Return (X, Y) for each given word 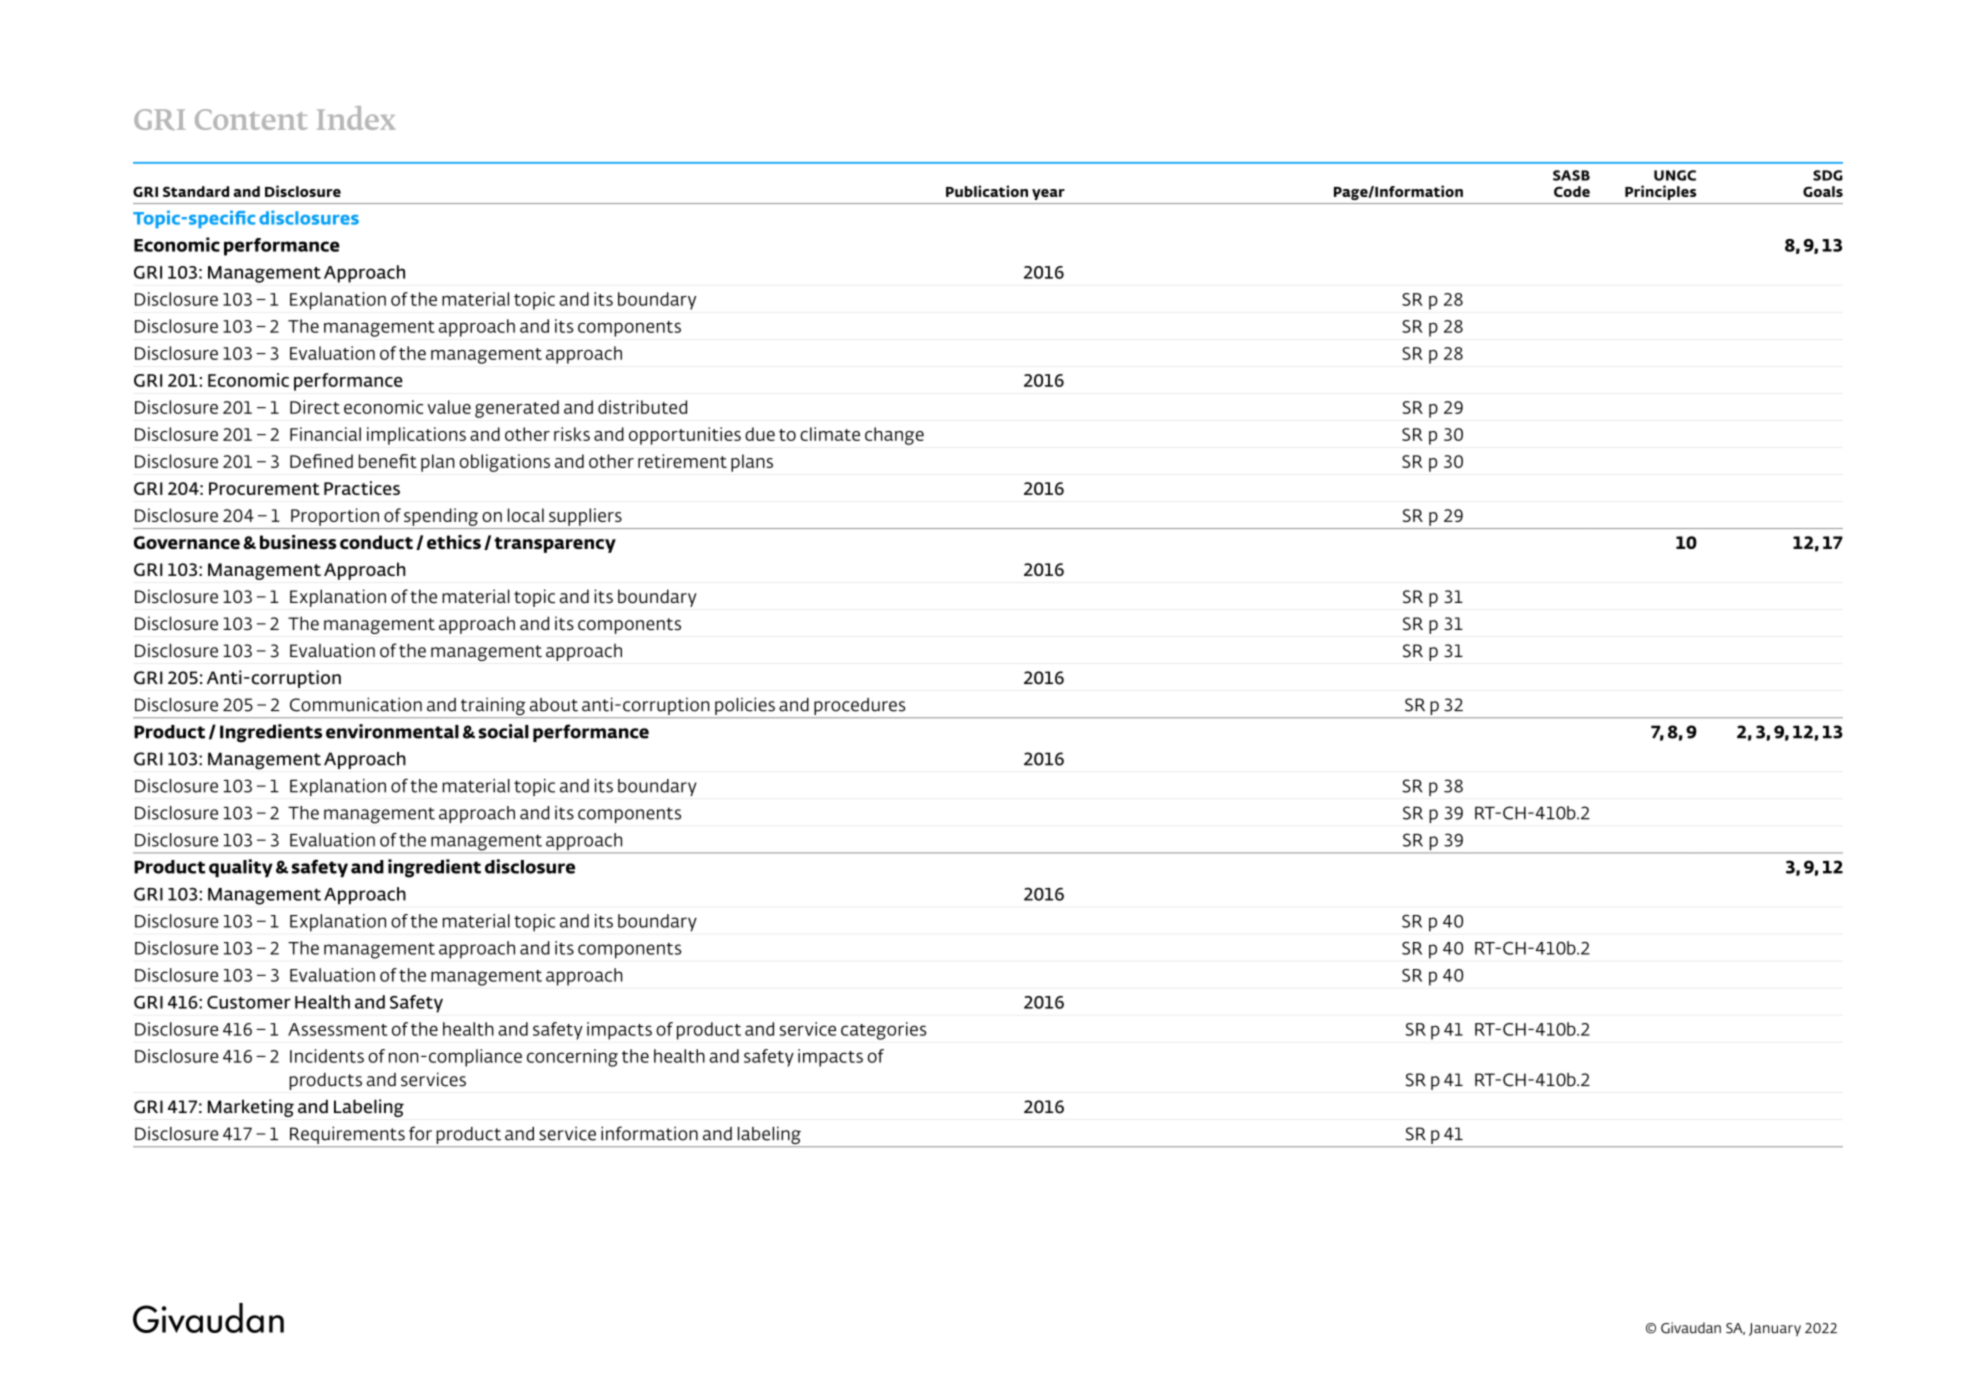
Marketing (251, 1108)
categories (883, 1031)
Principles (1660, 192)
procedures (859, 706)
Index (356, 118)
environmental (392, 731)
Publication (987, 191)
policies (745, 706)
